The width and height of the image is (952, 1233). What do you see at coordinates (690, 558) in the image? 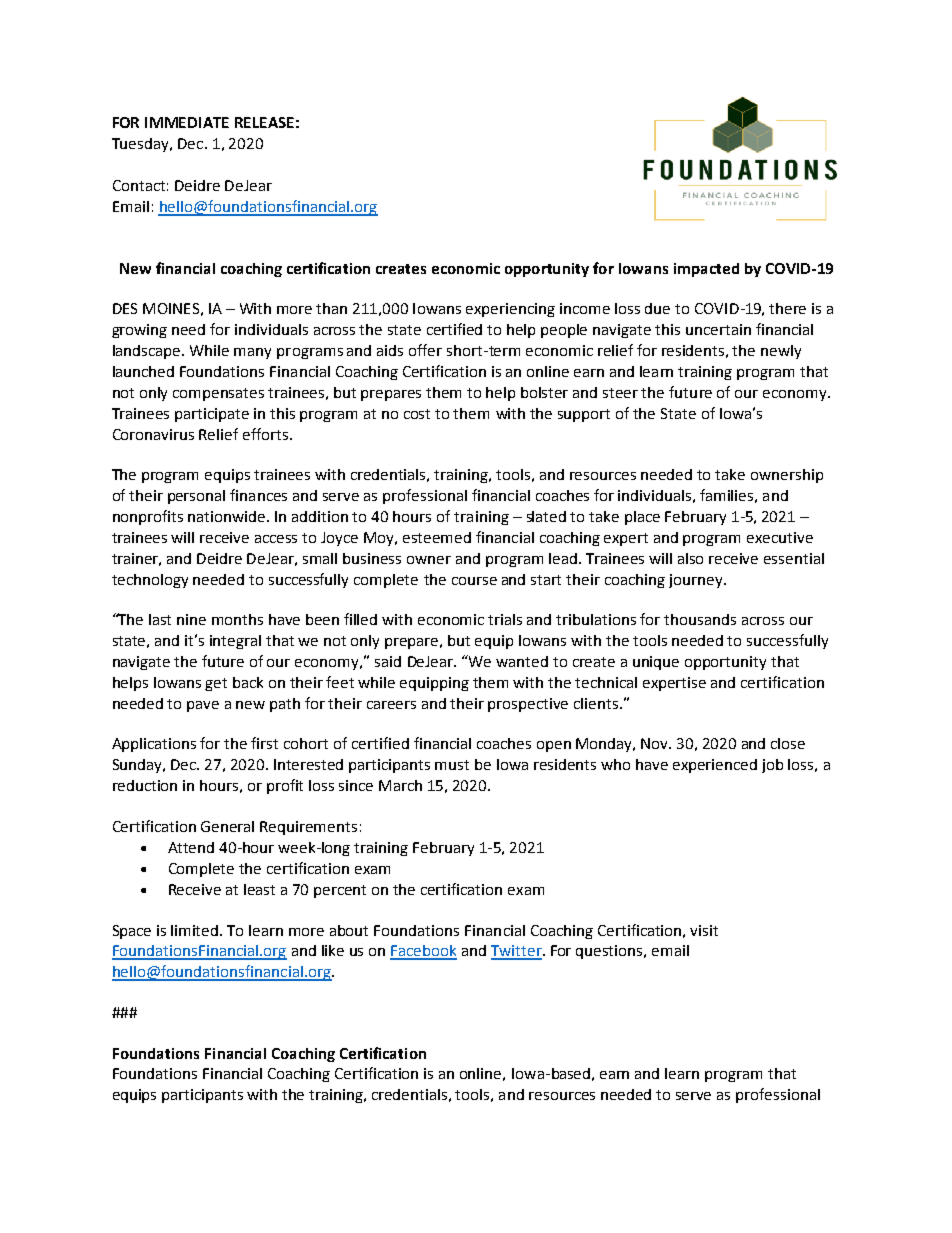
I see `also` at bounding box center [690, 558].
